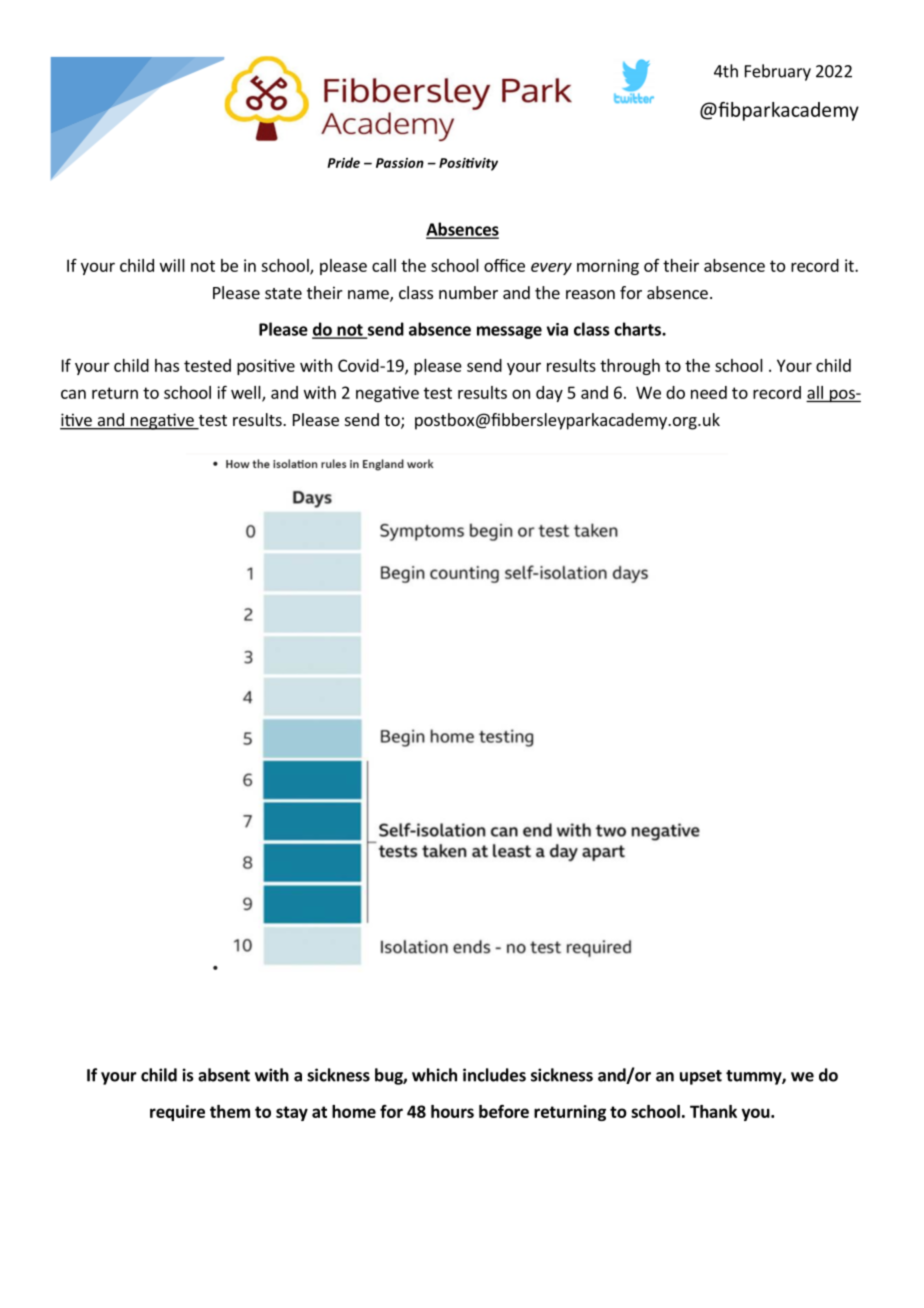 The height and width of the screenshot is (1308, 924). I want to click on need, so click(709, 392).
